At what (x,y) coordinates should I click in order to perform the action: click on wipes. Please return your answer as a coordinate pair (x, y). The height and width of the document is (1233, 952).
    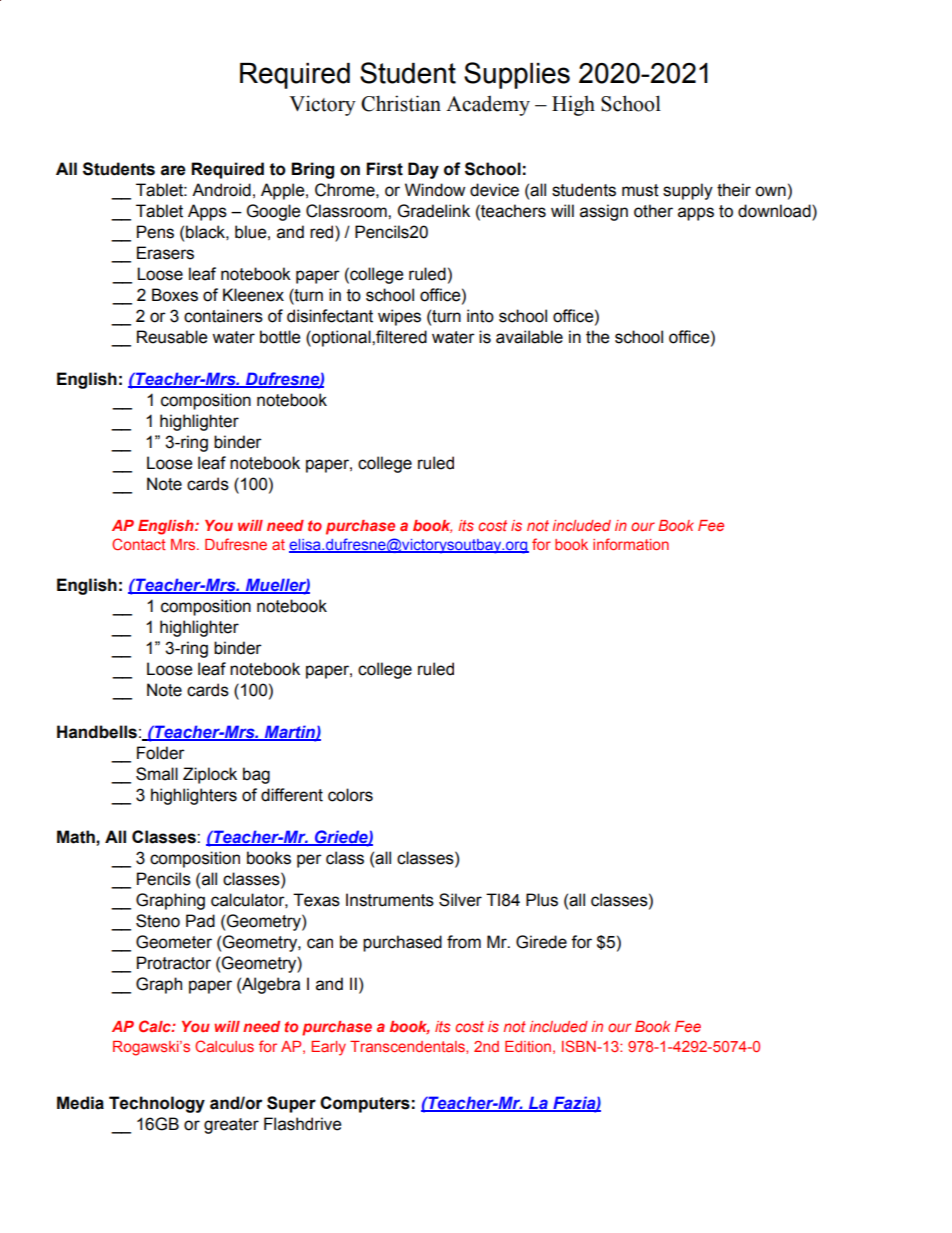
    Looking at the image, I should click on (399, 317).
